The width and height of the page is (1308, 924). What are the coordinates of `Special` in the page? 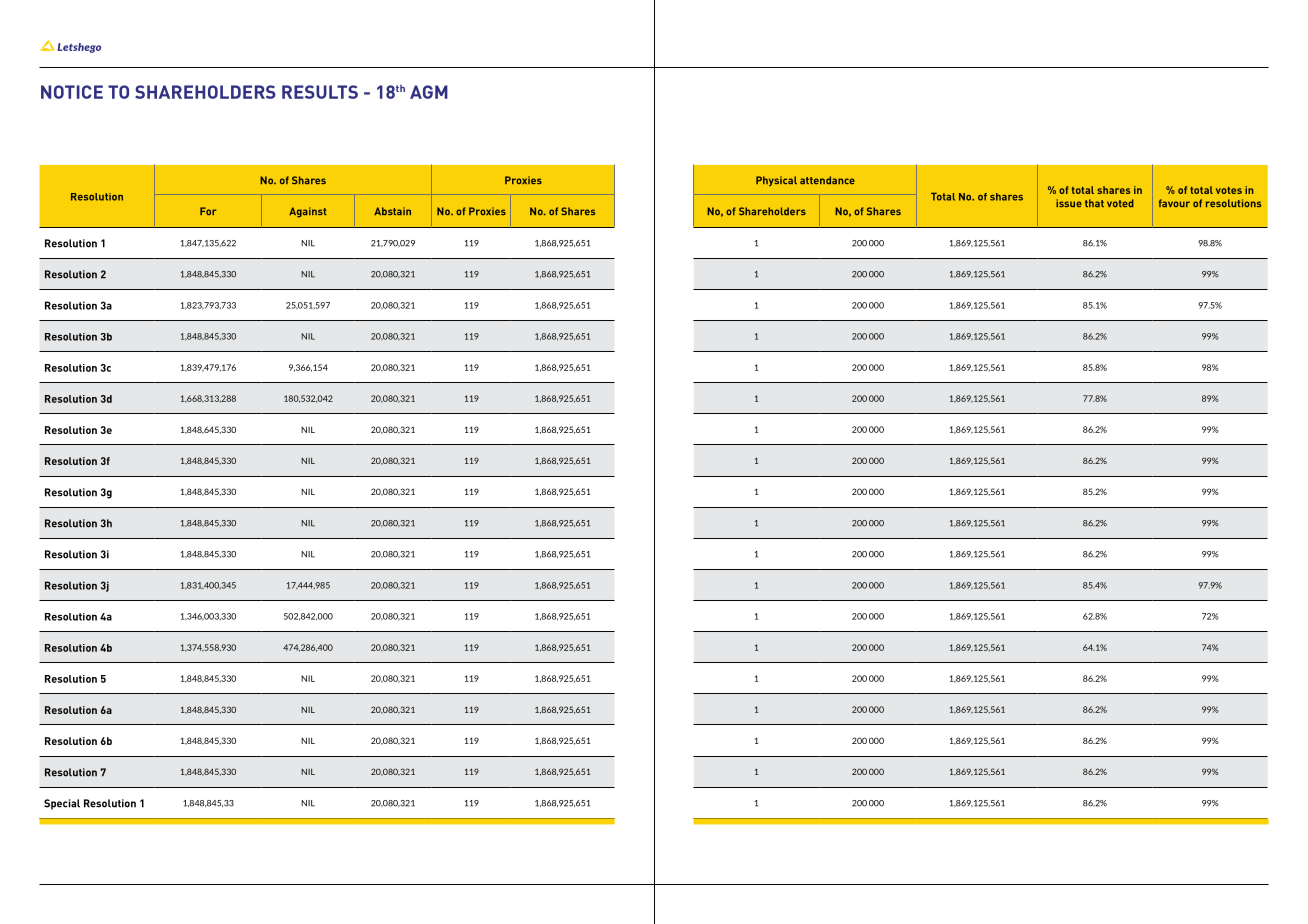 It's located at (62, 804).
